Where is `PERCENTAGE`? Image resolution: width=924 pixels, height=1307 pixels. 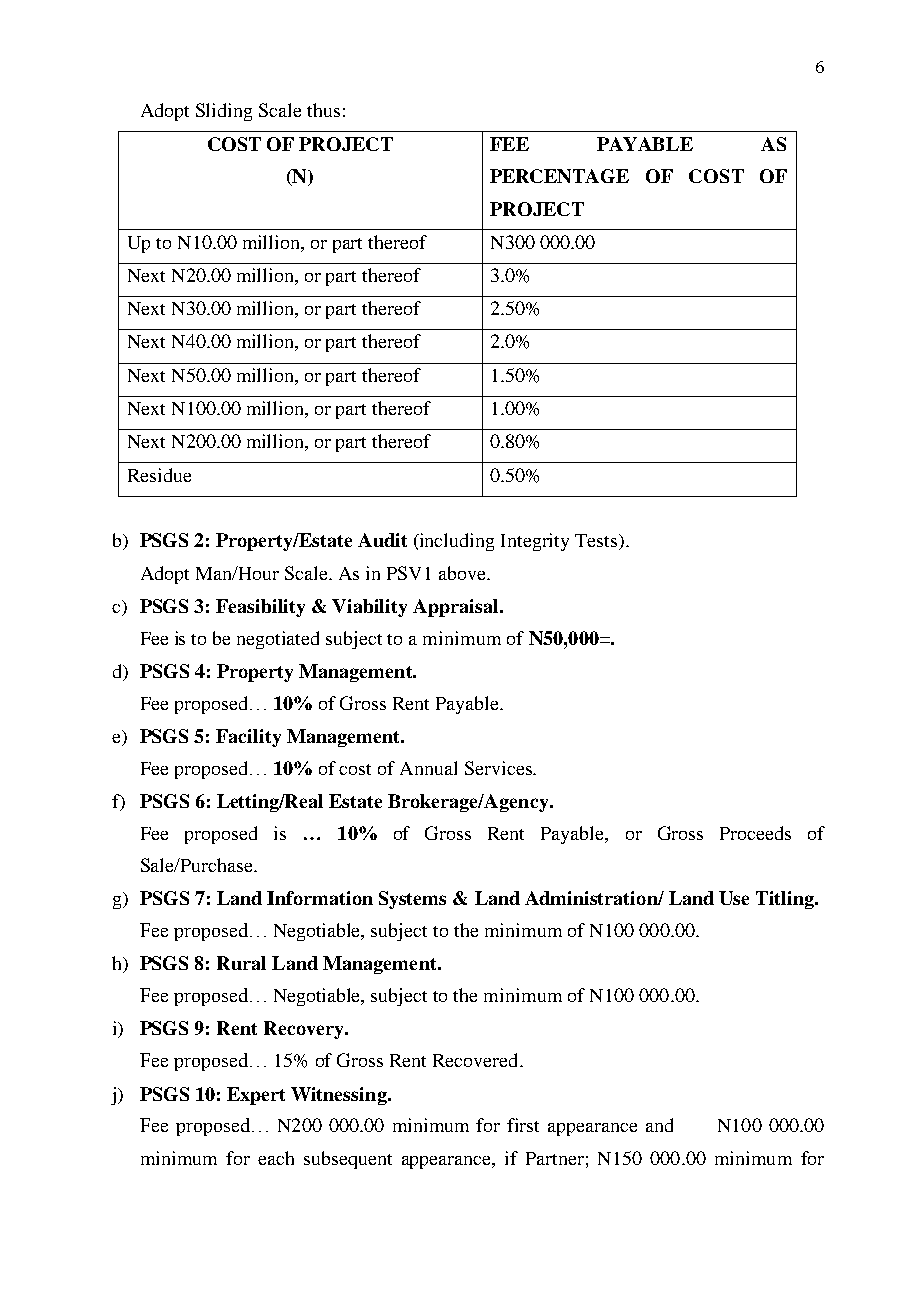 PERCENTAGE is located at coordinates (559, 176).
